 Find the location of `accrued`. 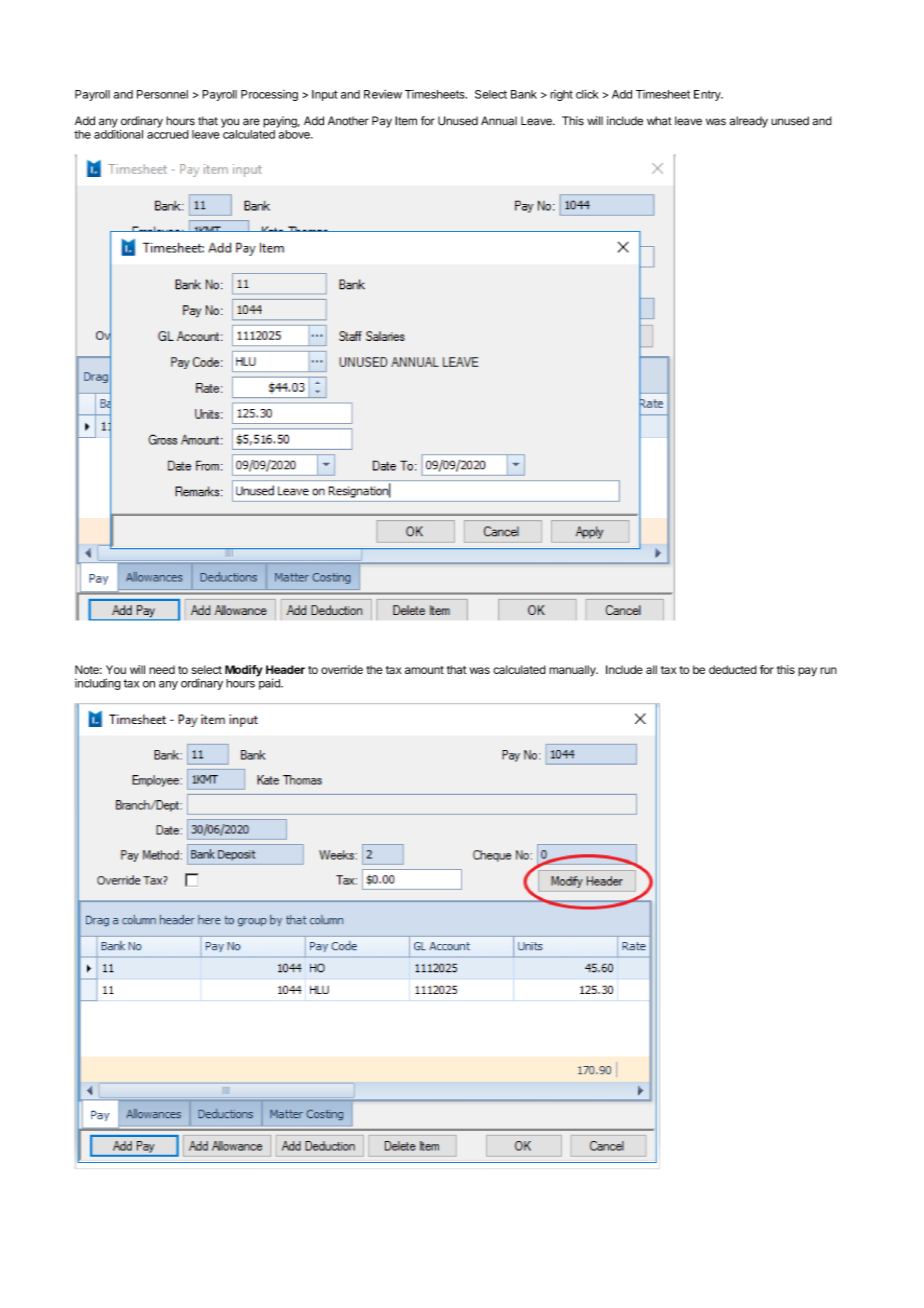

accrued is located at coordinates (168, 134).
